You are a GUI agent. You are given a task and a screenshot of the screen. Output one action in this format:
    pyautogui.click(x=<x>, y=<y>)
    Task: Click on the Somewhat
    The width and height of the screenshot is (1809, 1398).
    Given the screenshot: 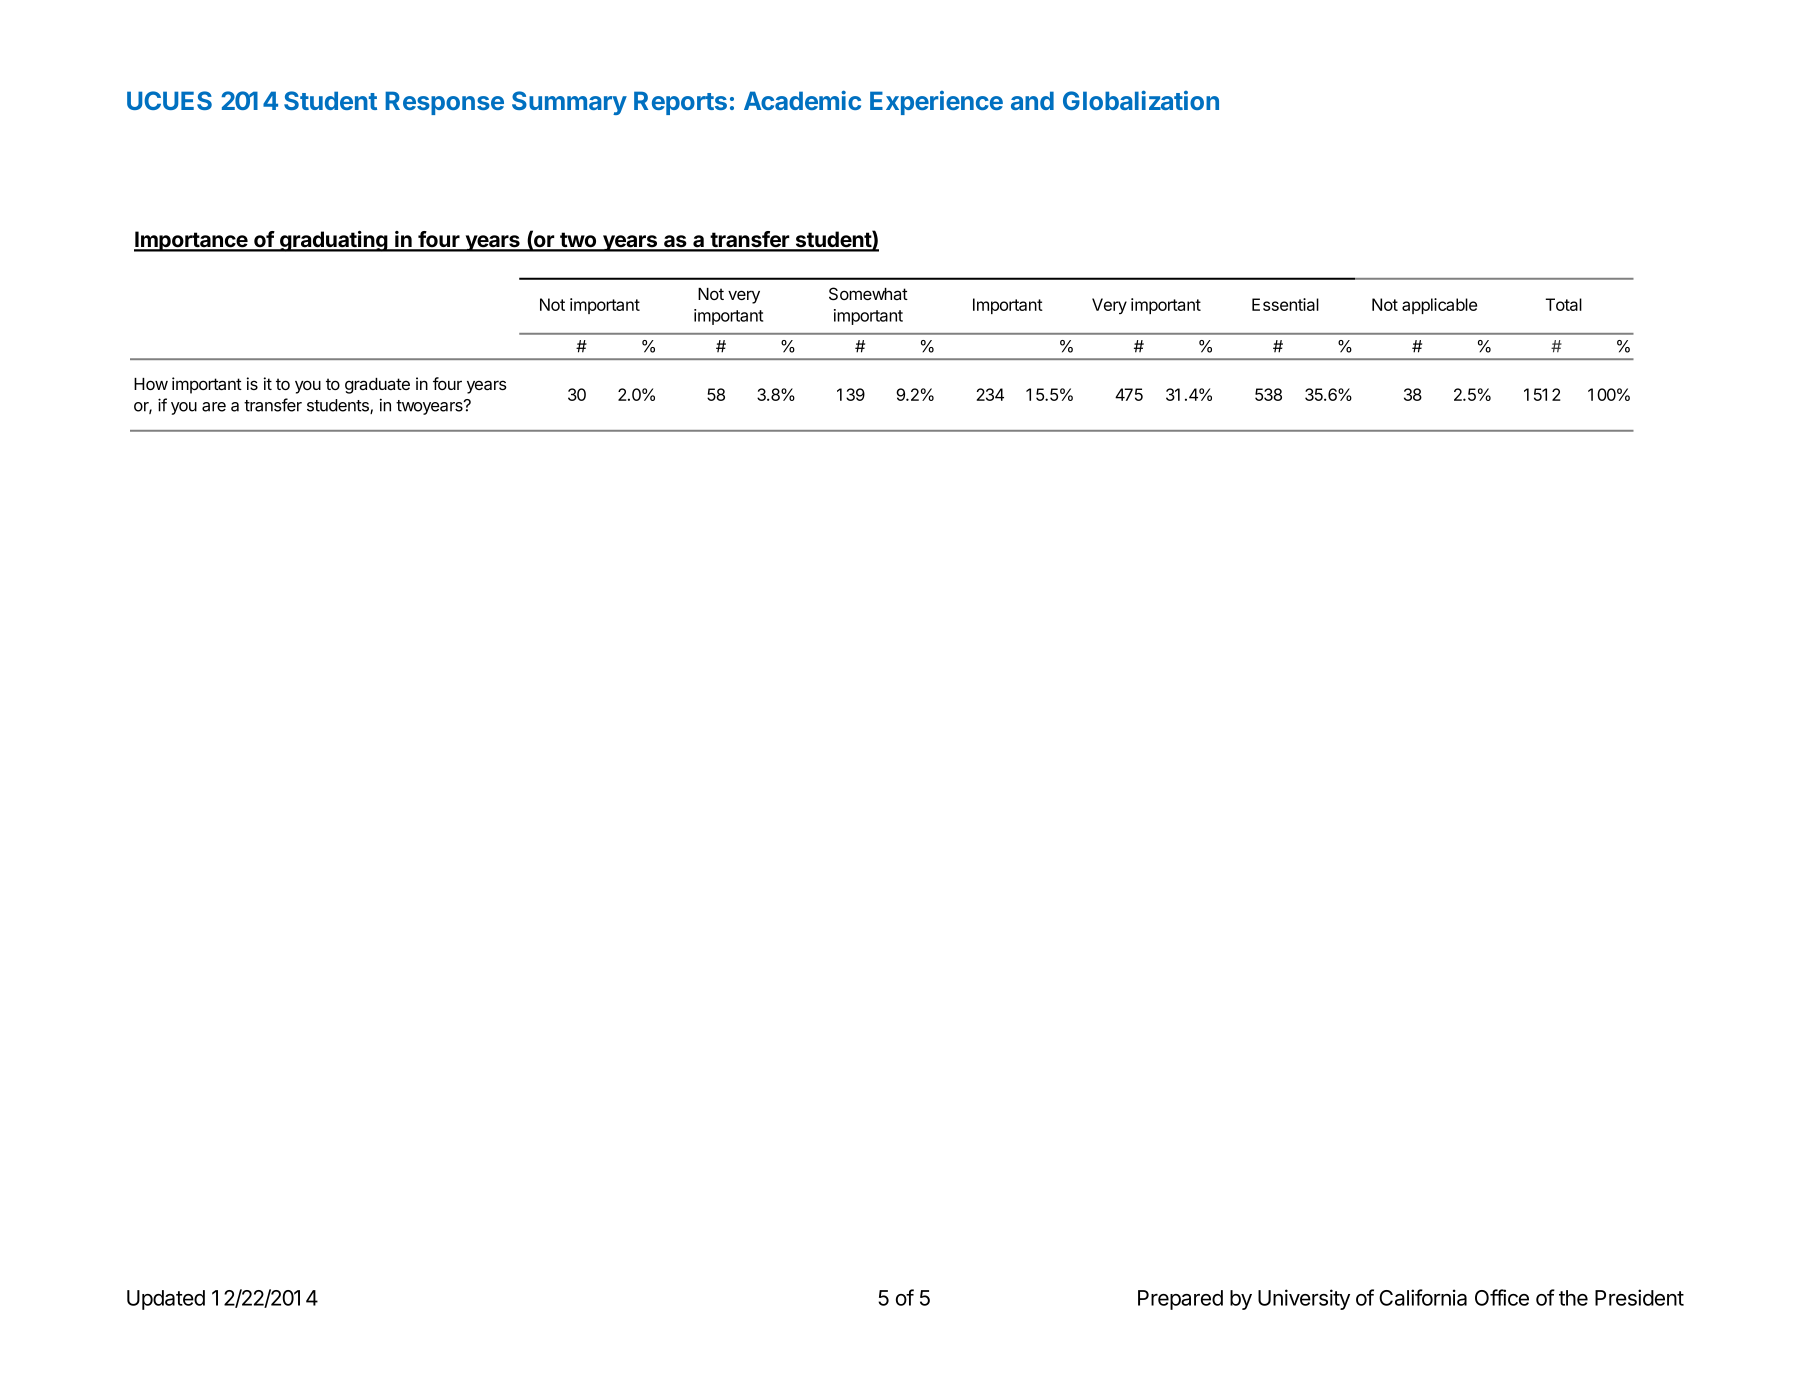 What is the action you would take?
    pyautogui.click(x=868, y=294)
